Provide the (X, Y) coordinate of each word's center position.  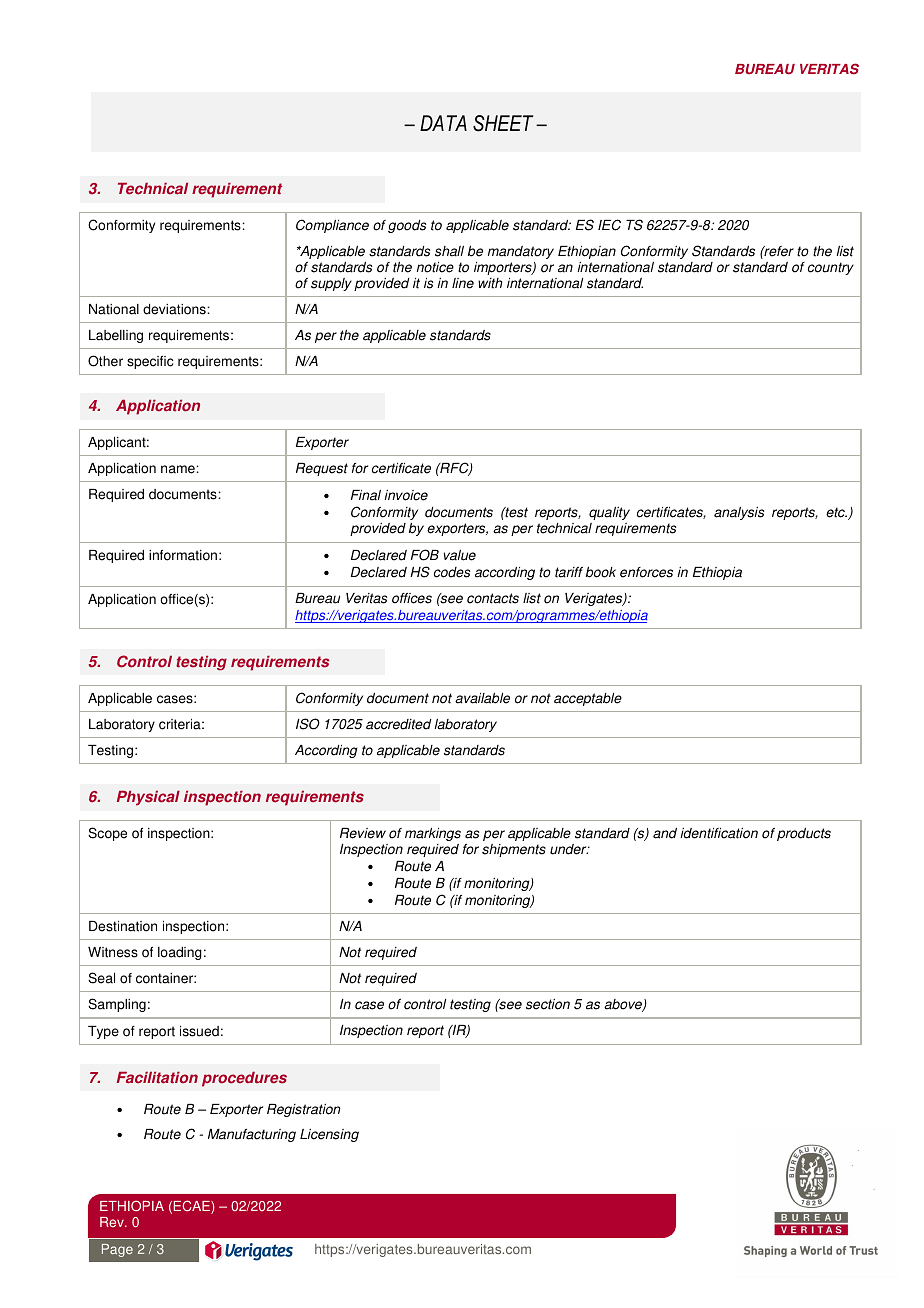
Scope (107, 834)
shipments (514, 850)
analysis (739, 513)
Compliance (332, 226)
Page (117, 1250)
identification (719, 833)
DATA (443, 123)
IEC (609, 225)
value (460, 555)
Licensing (329, 1135)
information (183, 555)
